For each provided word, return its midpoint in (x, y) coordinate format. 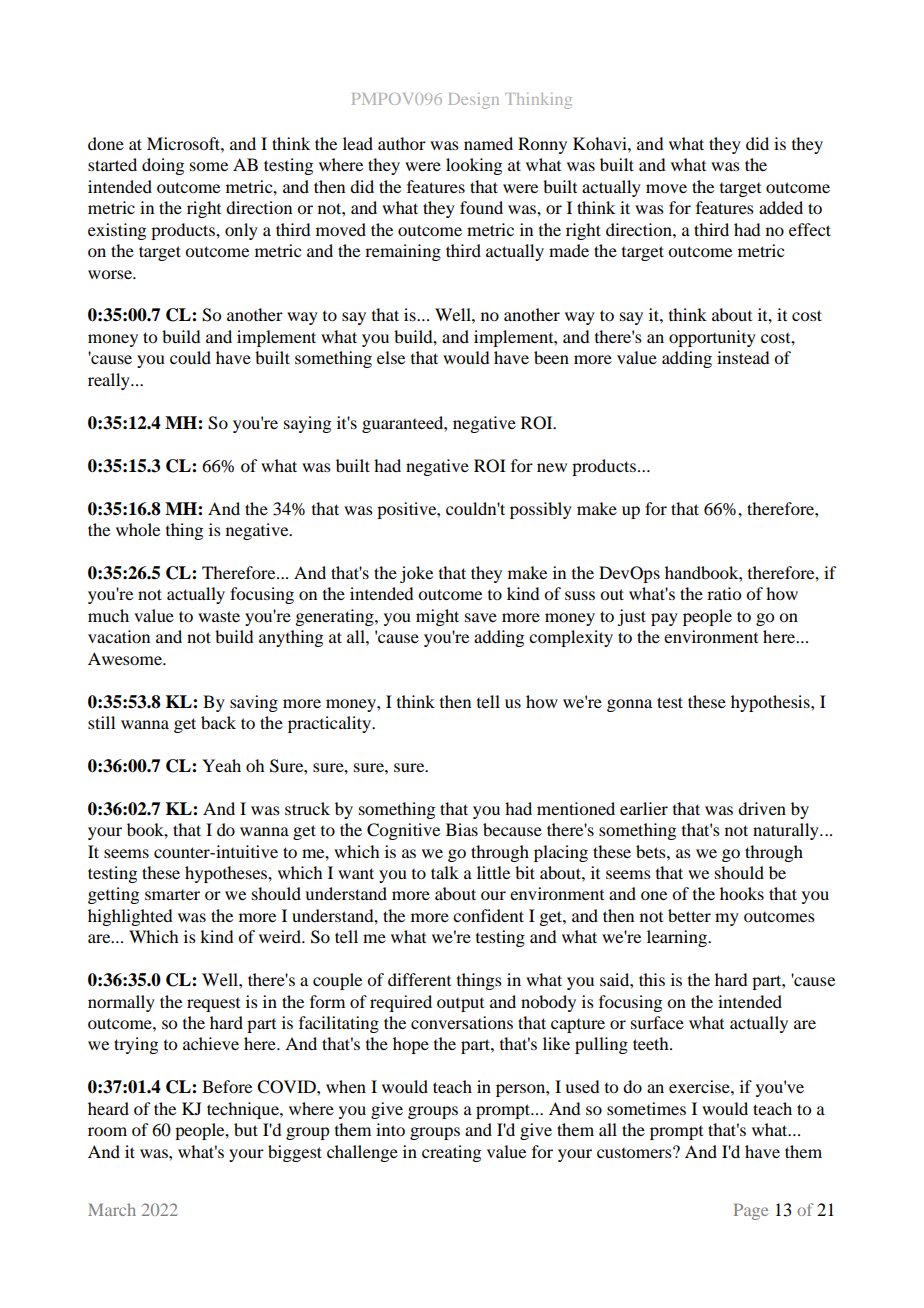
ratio (724, 593)
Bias (462, 829)
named (488, 143)
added (781, 207)
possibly (541, 510)
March (112, 1209)
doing (163, 166)
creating (451, 1153)
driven (762, 808)
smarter (172, 895)
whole (138, 529)
